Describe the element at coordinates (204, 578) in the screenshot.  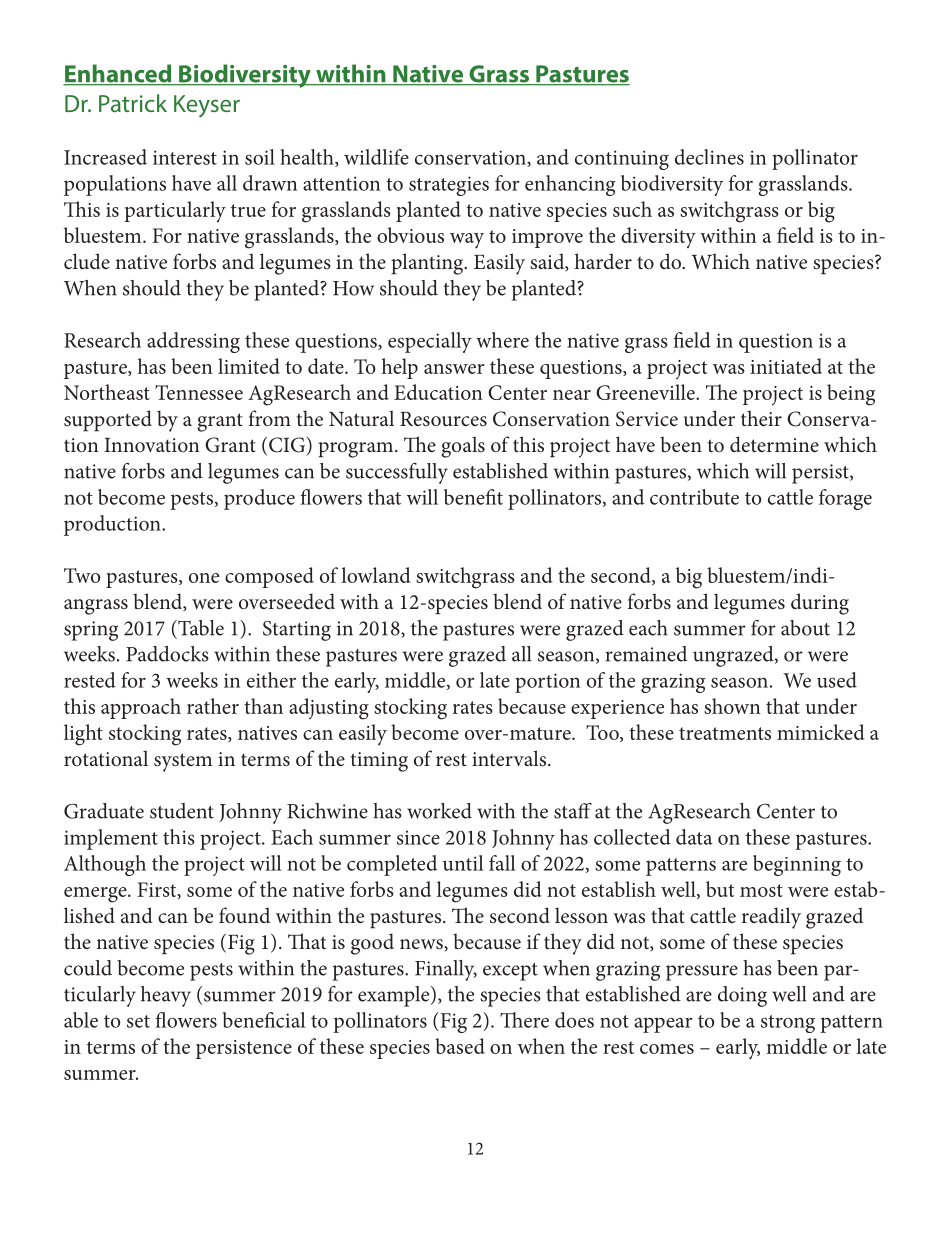
I see `one` at that location.
